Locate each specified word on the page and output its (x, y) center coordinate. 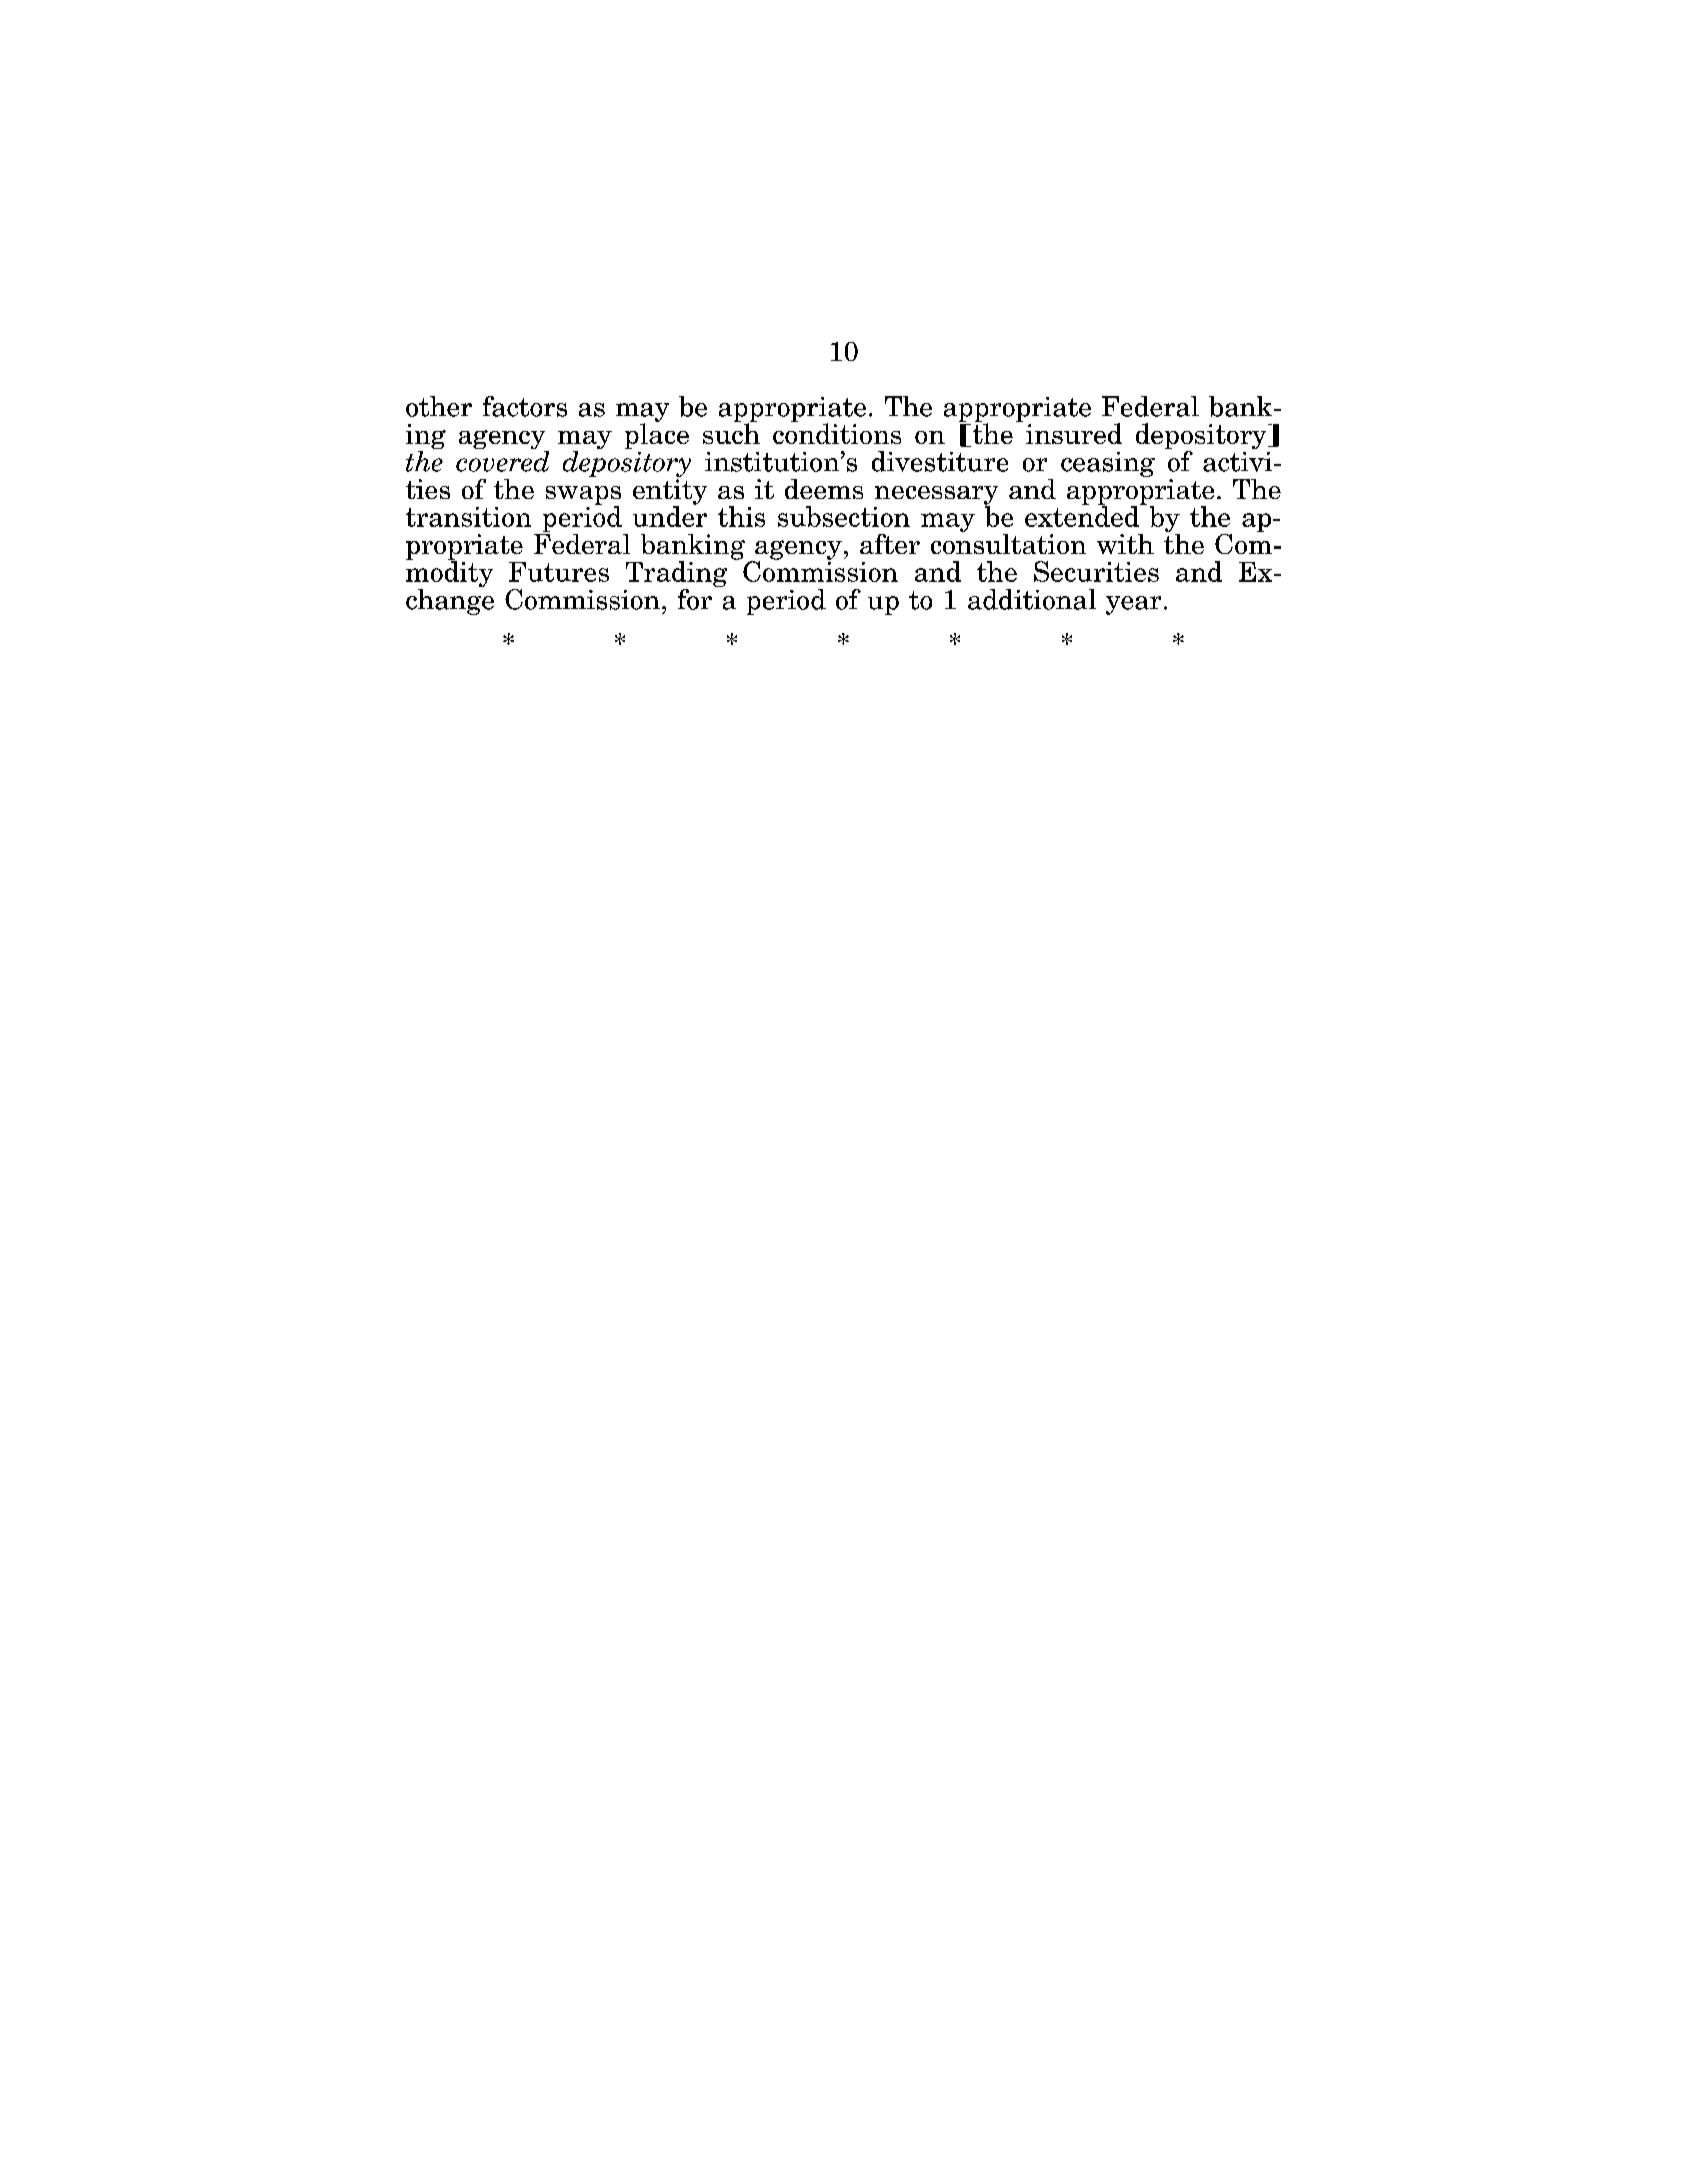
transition (468, 517)
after (890, 544)
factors (525, 406)
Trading (676, 575)
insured (1074, 433)
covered (502, 461)
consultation (1008, 542)
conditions (837, 432)
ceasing (1108, 464)
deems (824, 489)
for (695, 599)
